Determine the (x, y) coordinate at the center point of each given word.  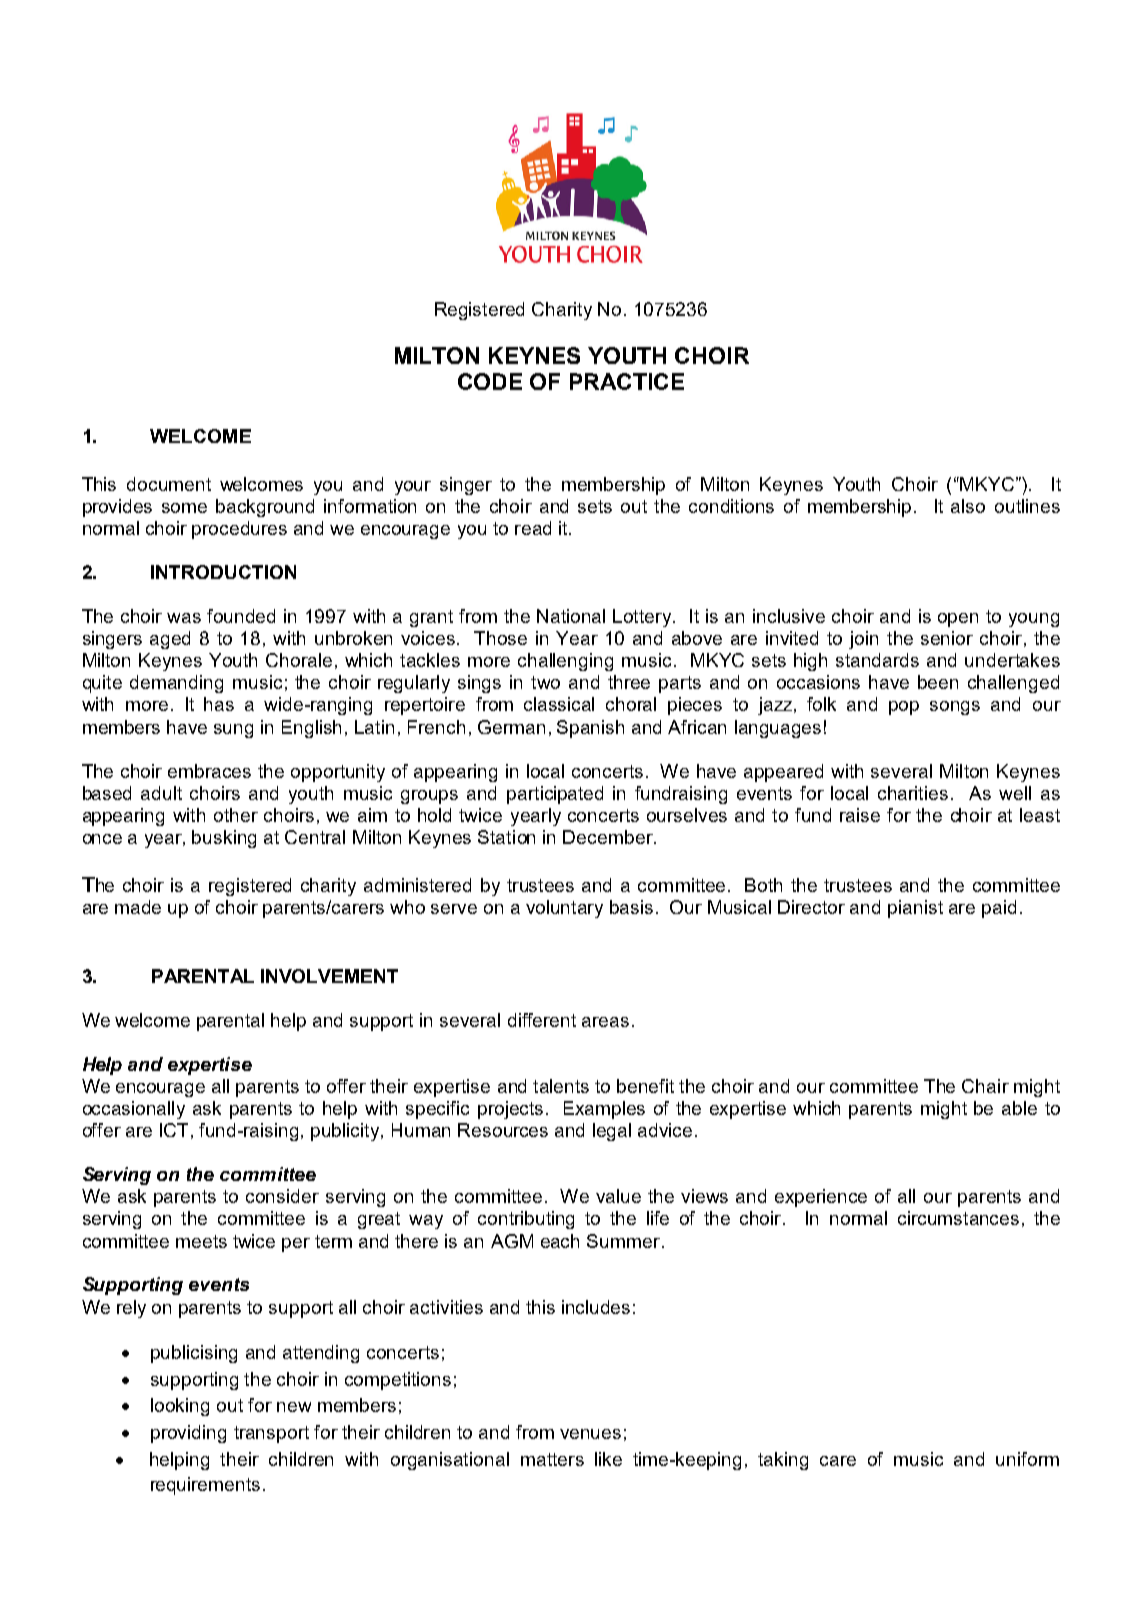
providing (188, 1434)
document (169, 484)
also (968, 506)
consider (282, 1196)
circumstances (958, 1218)
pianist (915, 909)
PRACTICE (627, 381)
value (618, 1196)
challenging (565, 662)
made (138, 907)
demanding (176, 684)
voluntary (564, 909)
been (938, 682)
